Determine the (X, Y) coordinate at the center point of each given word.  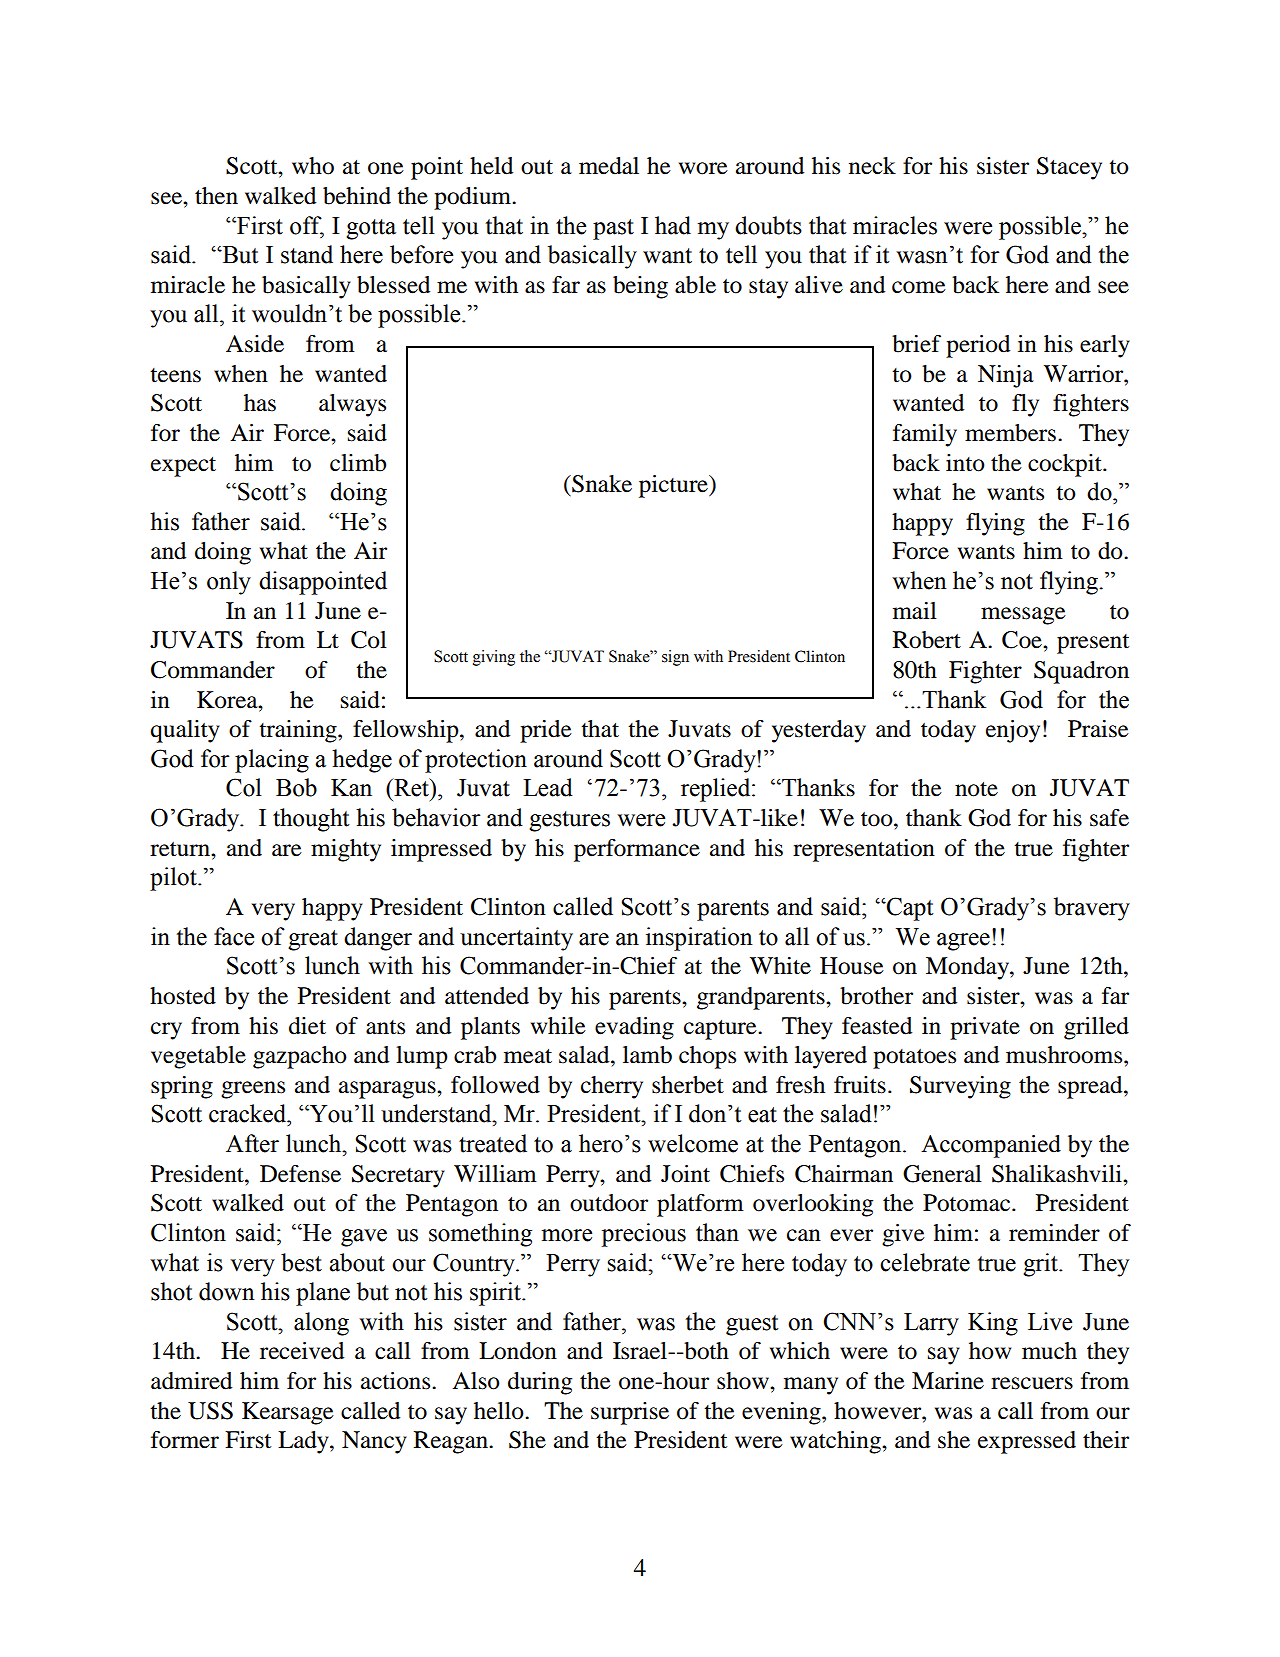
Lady (304, 1442)
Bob (296, 787)
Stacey (1069, 168)
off (307, 226)
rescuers (1032, 1383)
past (613, 229)
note (976, 789)
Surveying (960, 1087)
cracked (249, 1113)
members (1010, 433)
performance (637, 850)
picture (674, 486)
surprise (630, 1413)
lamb (647, 1055)
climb (358, 463)
